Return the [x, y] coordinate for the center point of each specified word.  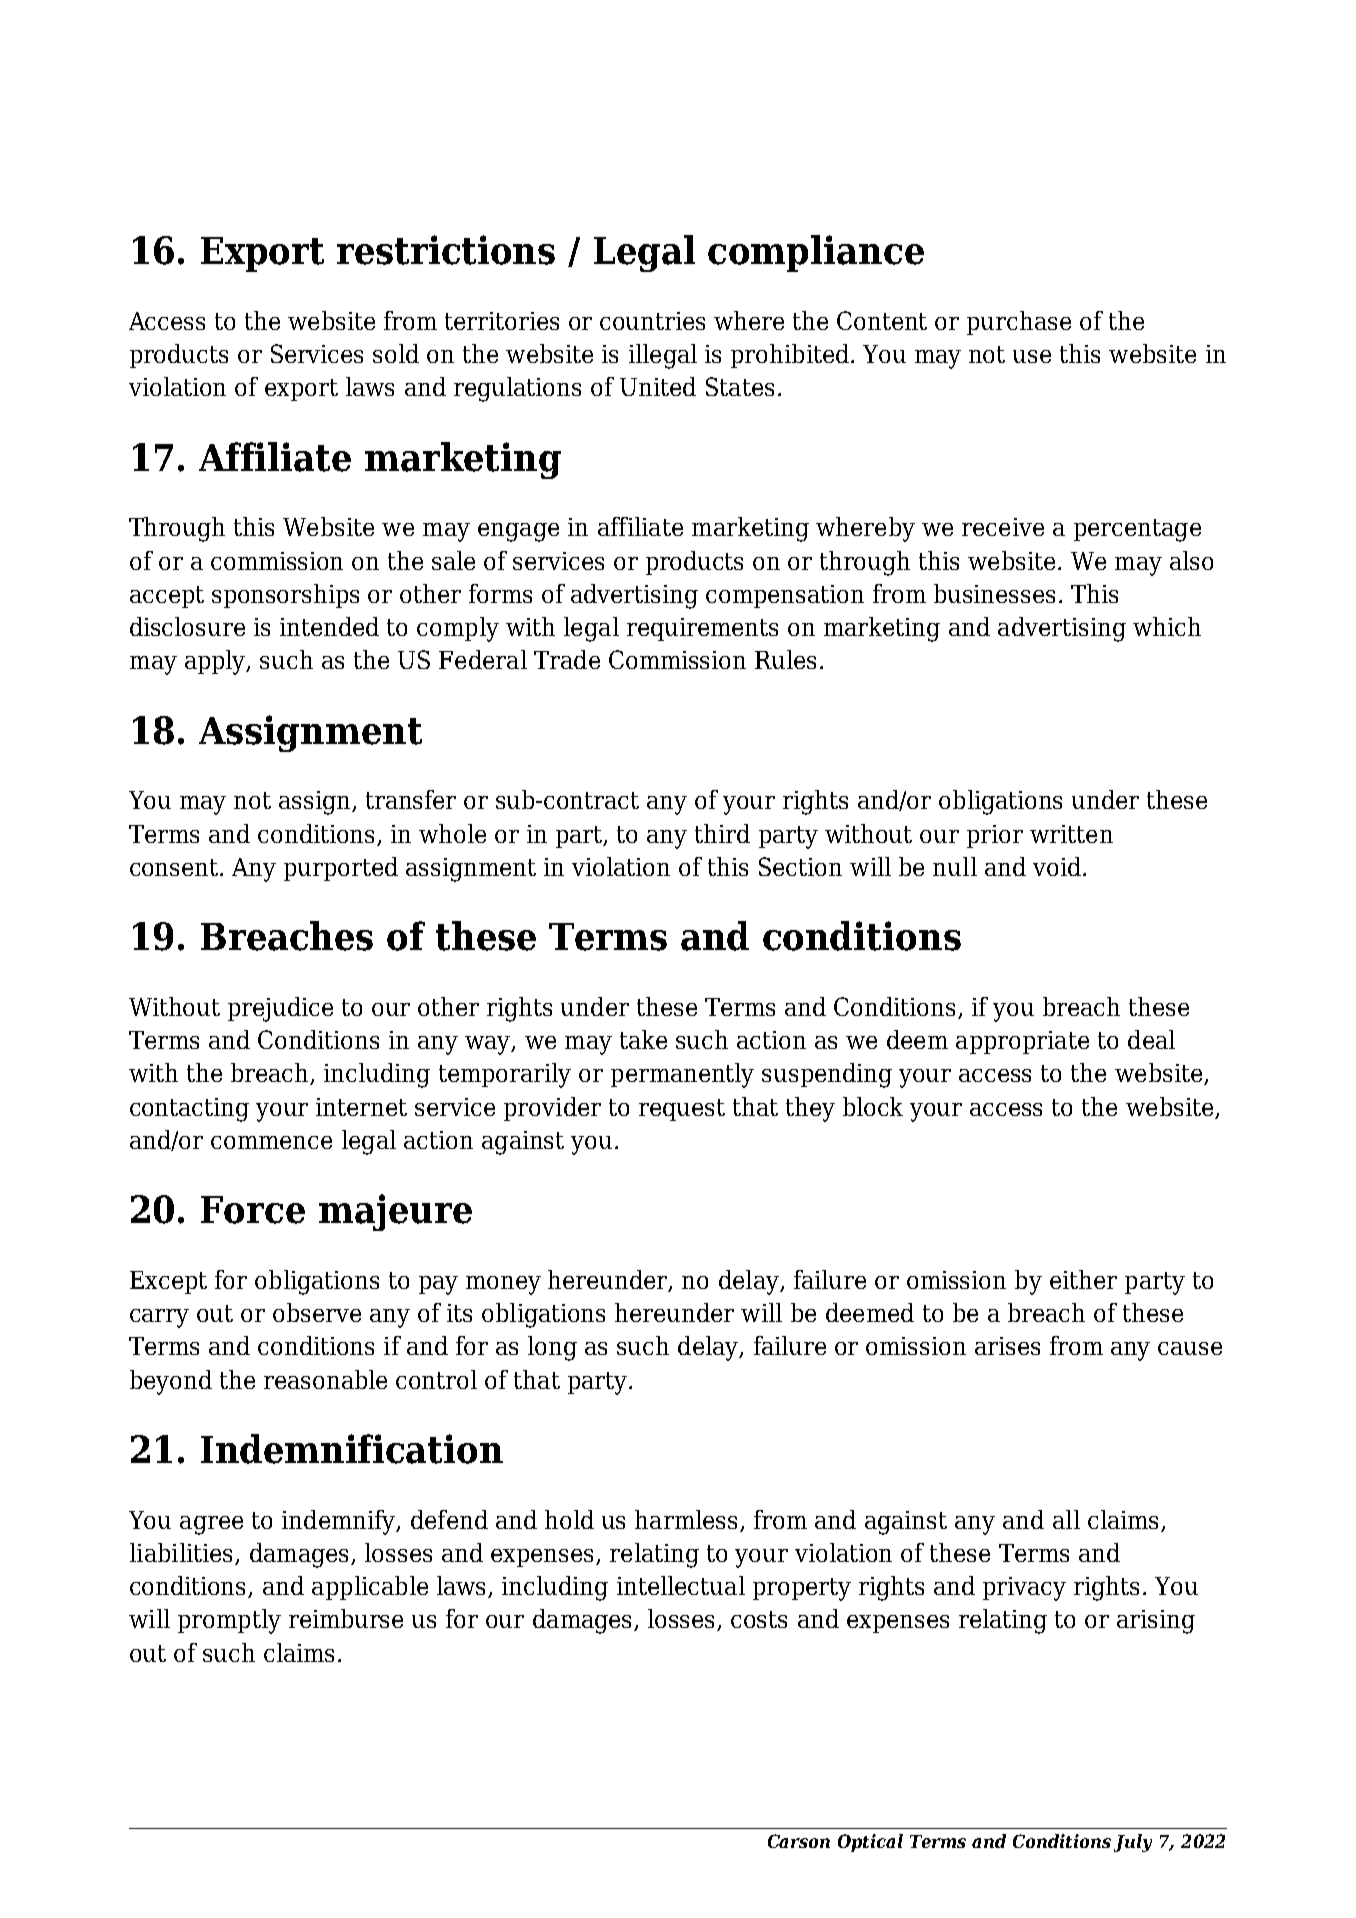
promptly [229, 1621]
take [643, 1039]
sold [396, 353]
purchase [1019, 323]
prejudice [280, 1009]
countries [652, 321]
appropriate [1022, 1042]
